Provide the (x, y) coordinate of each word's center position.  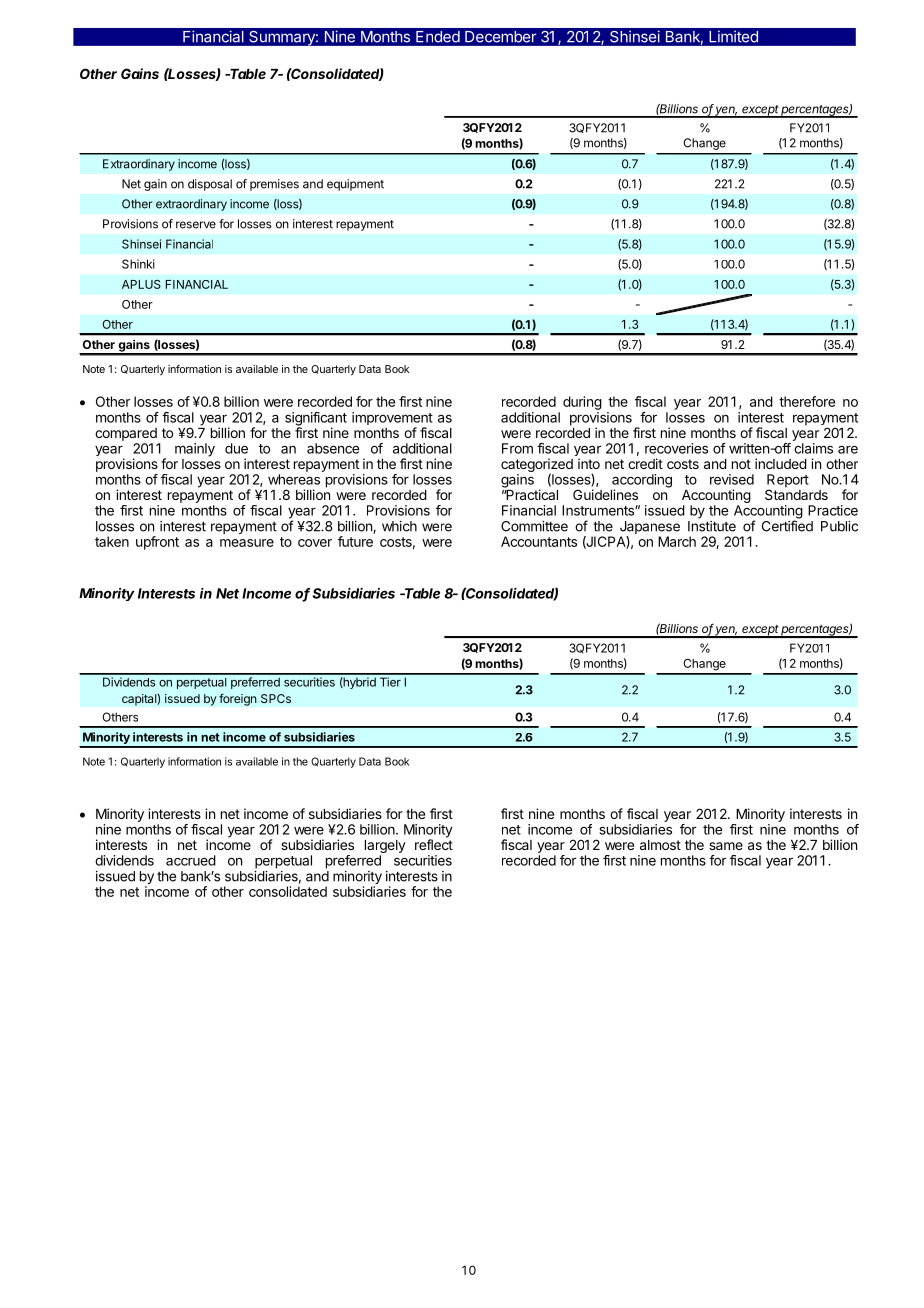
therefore (807, 401)
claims (813, 448)
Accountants (539, 541)
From (517, 448)
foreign (238, 699)
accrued (191, 860)
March (677, 541)
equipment (355, 185)
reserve (196, 225)
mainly (195, 450)
